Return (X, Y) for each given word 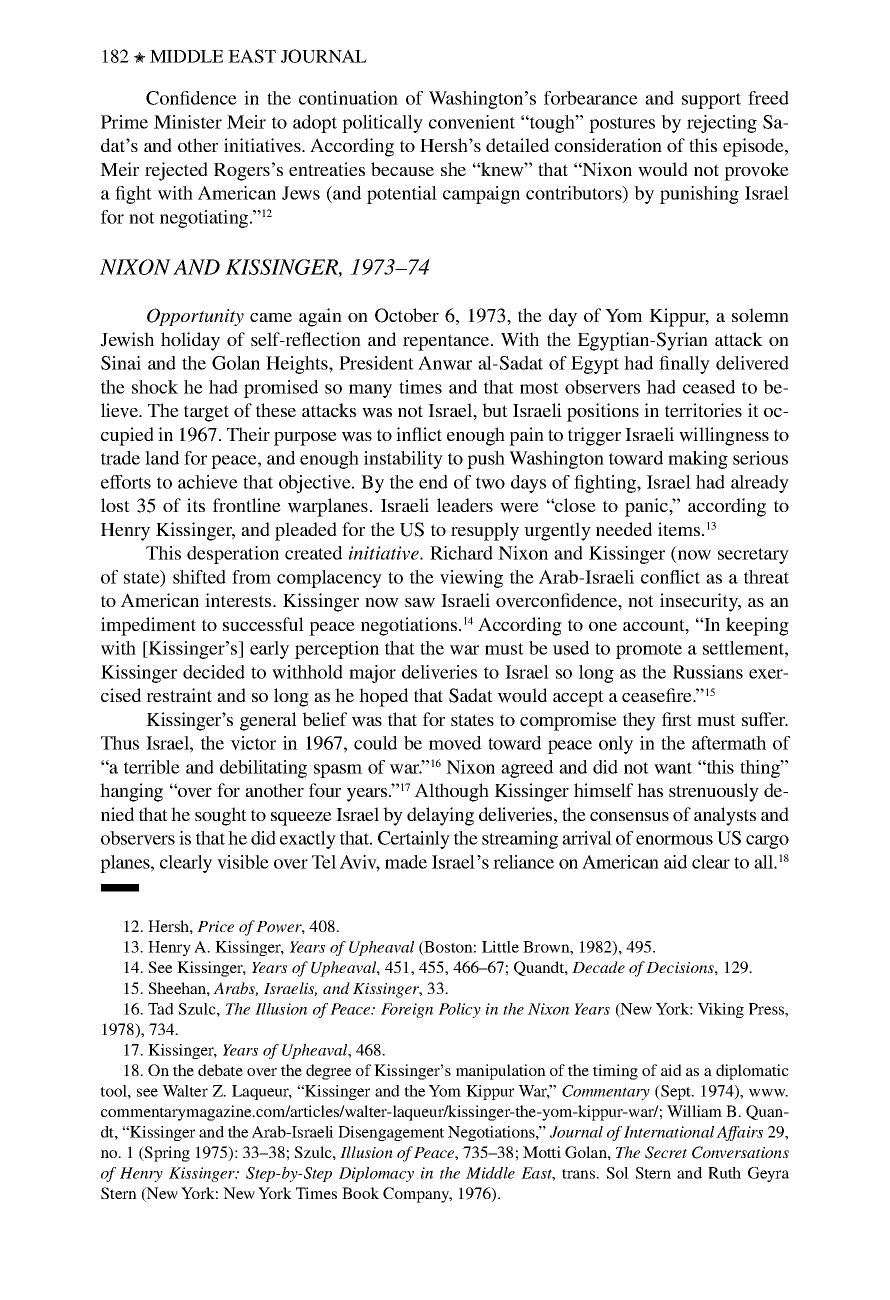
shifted (199, 577)
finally (684, 365)
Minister (188, 122)
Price (215, 926)
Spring (166, 1154)
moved (455, 743)
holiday (190, 341)
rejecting (722, 124)
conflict (670, 577)
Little (500, 947)
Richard (461, 553)
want (673, 768)
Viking (721, 1010)
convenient (472, 122)
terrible (152, 767)
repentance (447, 342)
